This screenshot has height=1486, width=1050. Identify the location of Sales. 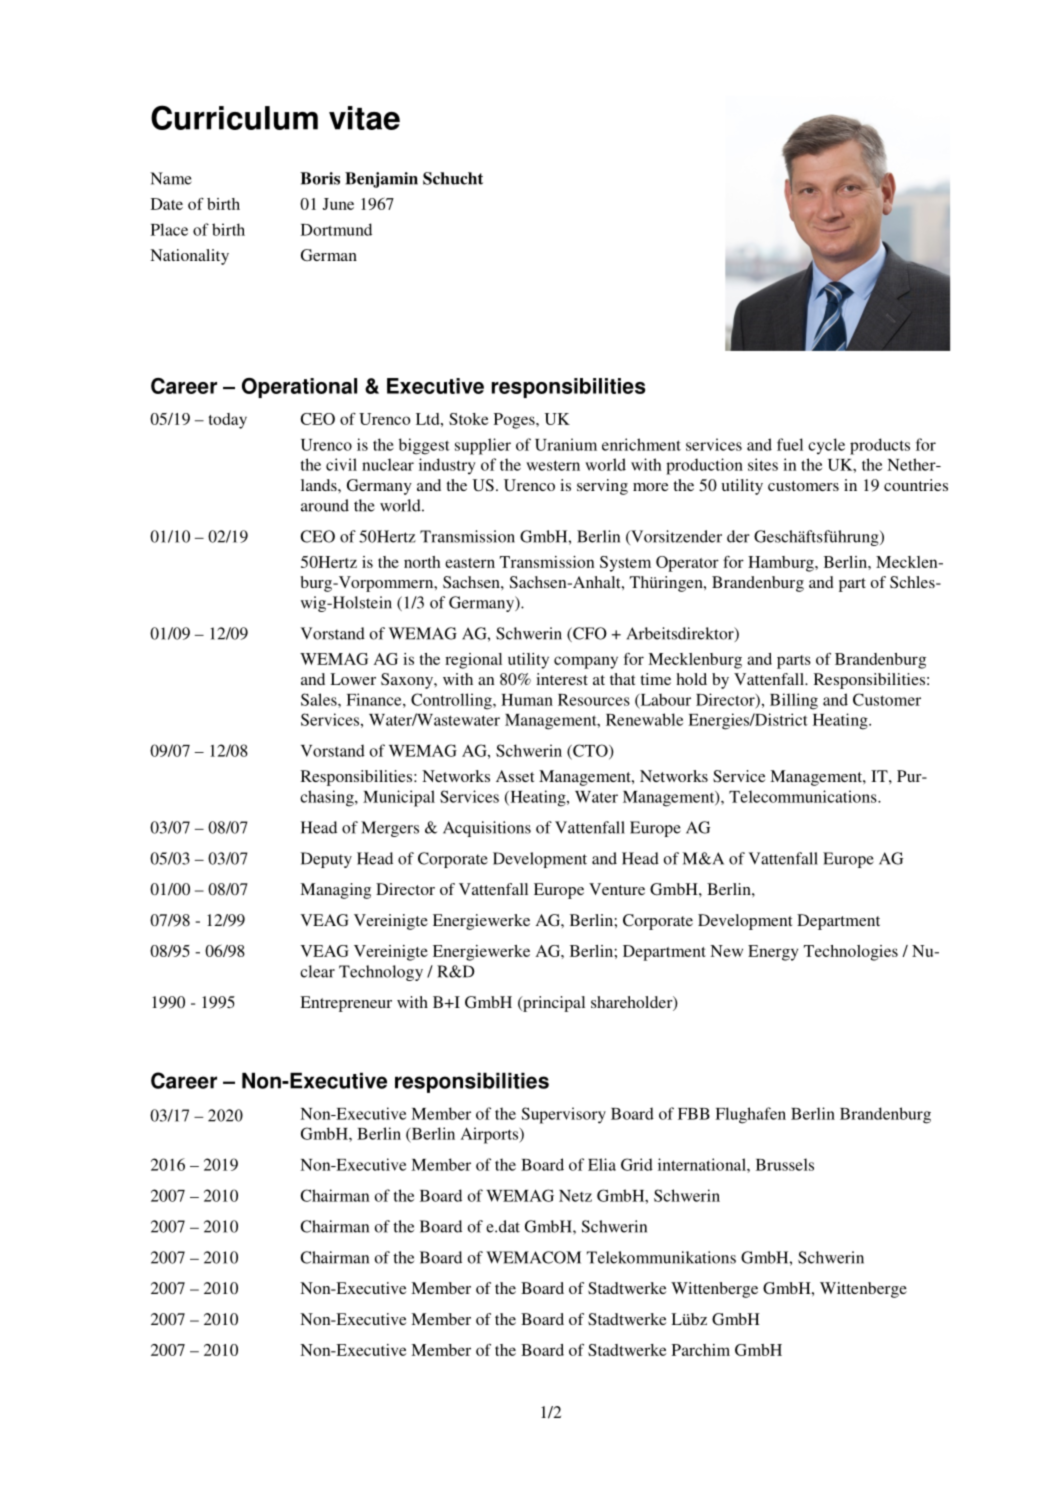
(320, 699).
